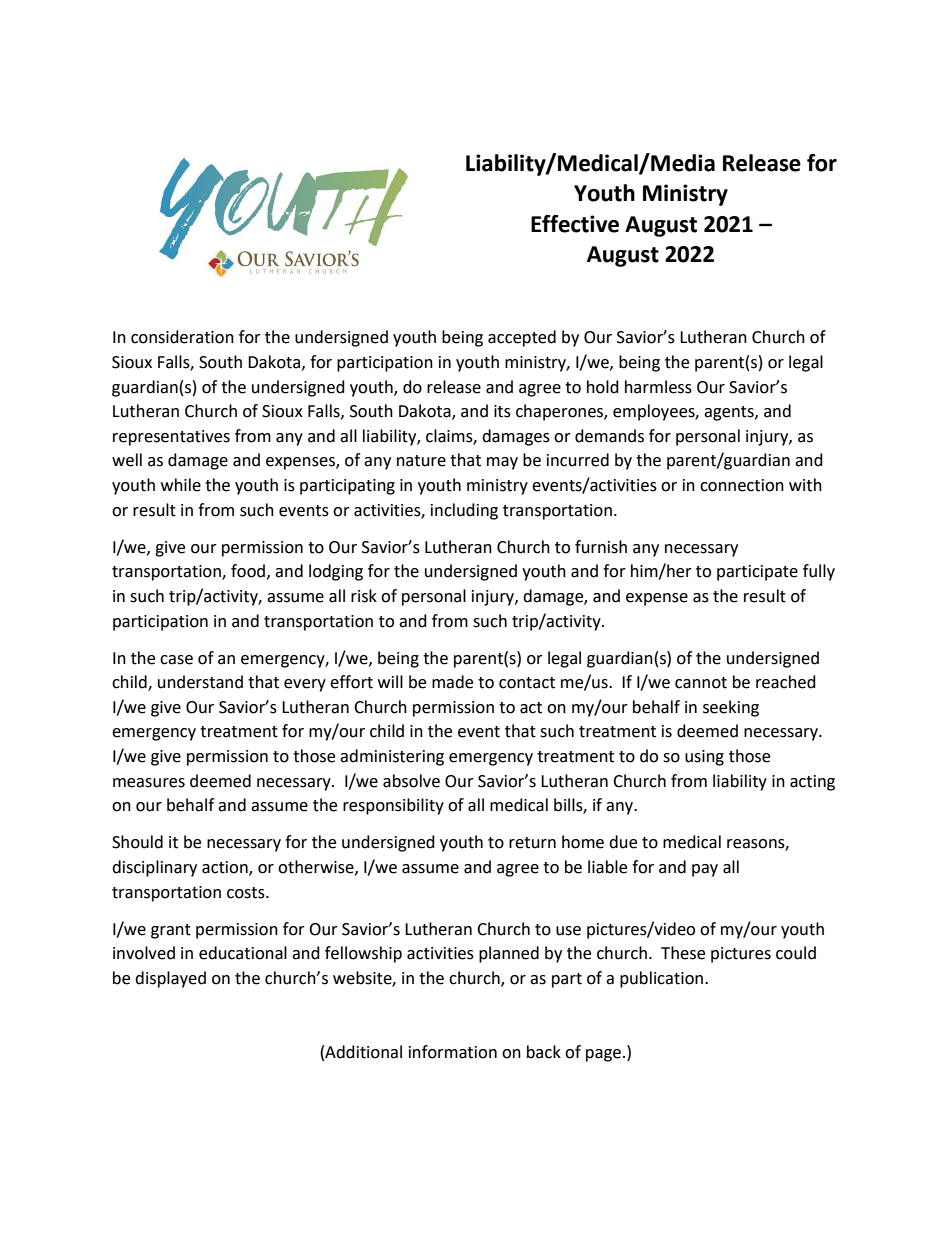 Image resolution: width=952 pixels, height=1233 pixels. I want to click on harmless, so click(658, 387).
